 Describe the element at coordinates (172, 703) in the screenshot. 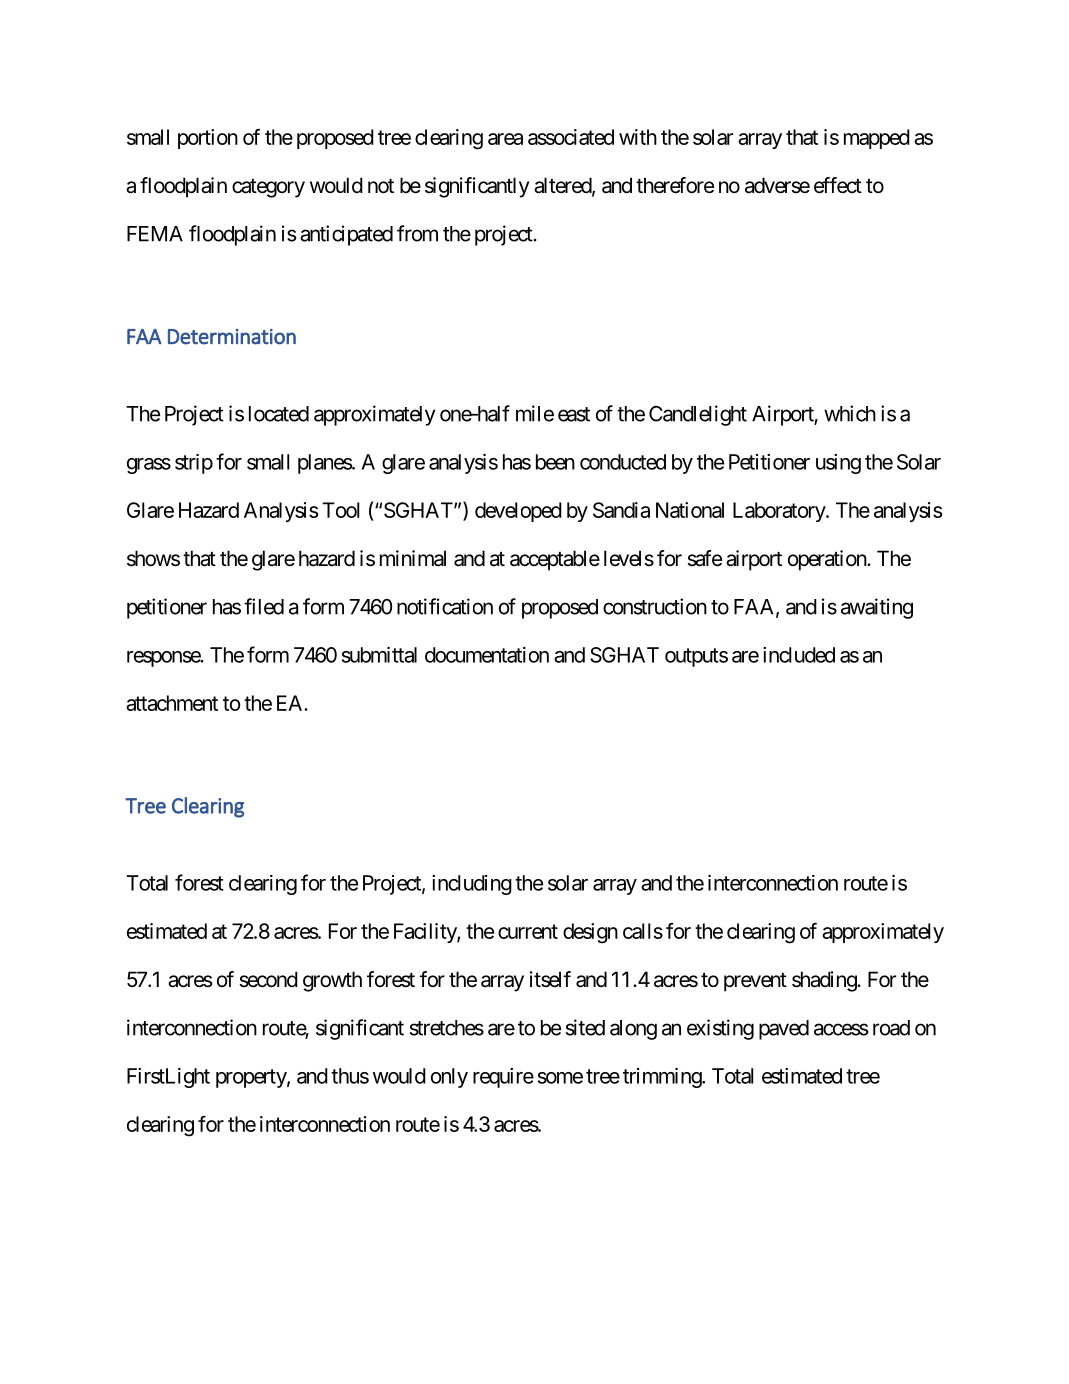

I see `attachment` at that location.
